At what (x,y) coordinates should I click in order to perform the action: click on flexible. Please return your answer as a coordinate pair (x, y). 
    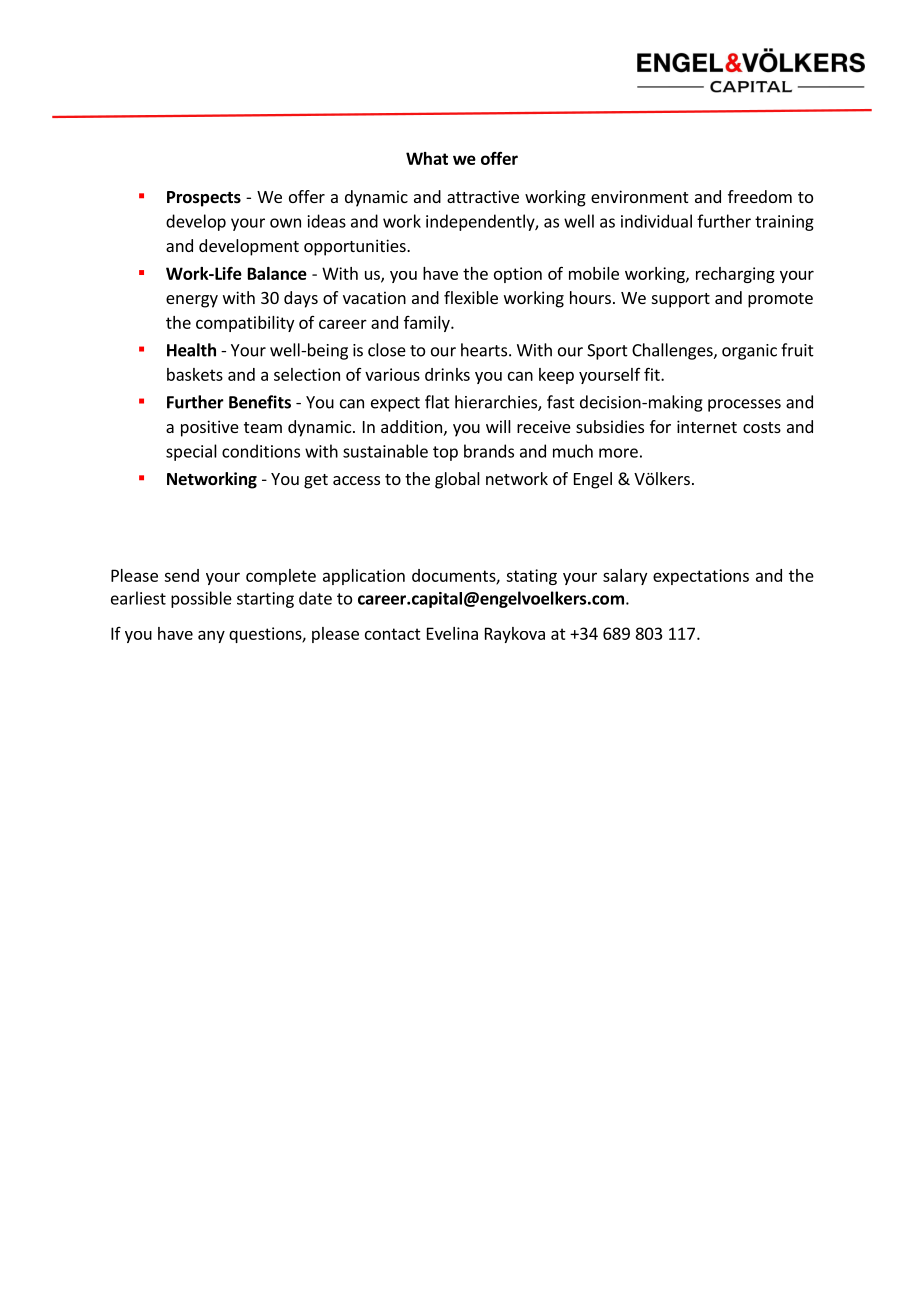
    Looking at the image, I should click on (471, 297).
